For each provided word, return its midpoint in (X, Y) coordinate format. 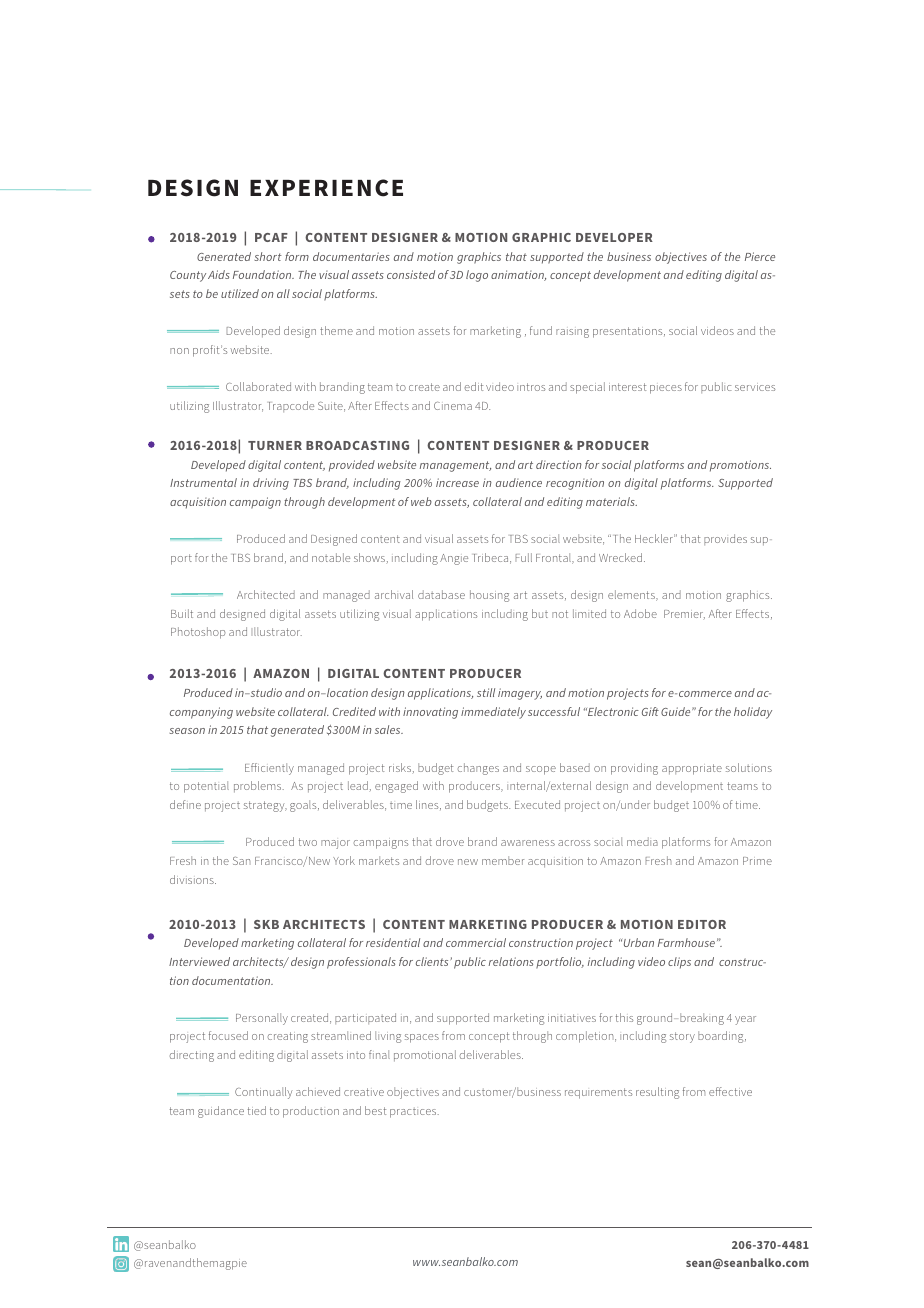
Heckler (655, 538)
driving (271, 484)
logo (477, 276)
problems (259, 787)
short (268, 256)
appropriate (692, 769)
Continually (264, 1093)
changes (478, 769)
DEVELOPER (614, 237)
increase (457, 482)
